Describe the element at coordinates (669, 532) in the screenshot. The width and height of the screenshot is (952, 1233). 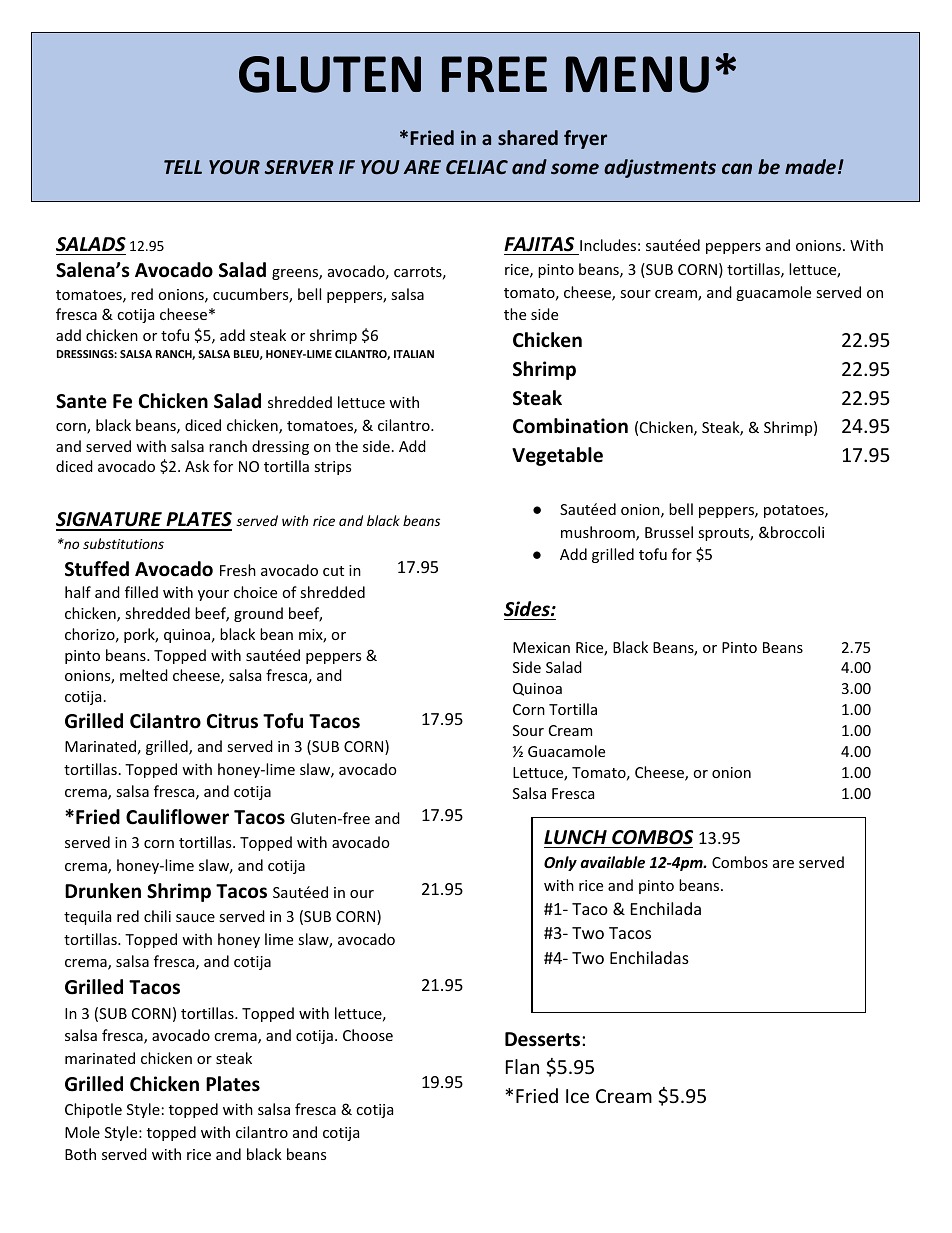
I see `Brussel` at that location.
